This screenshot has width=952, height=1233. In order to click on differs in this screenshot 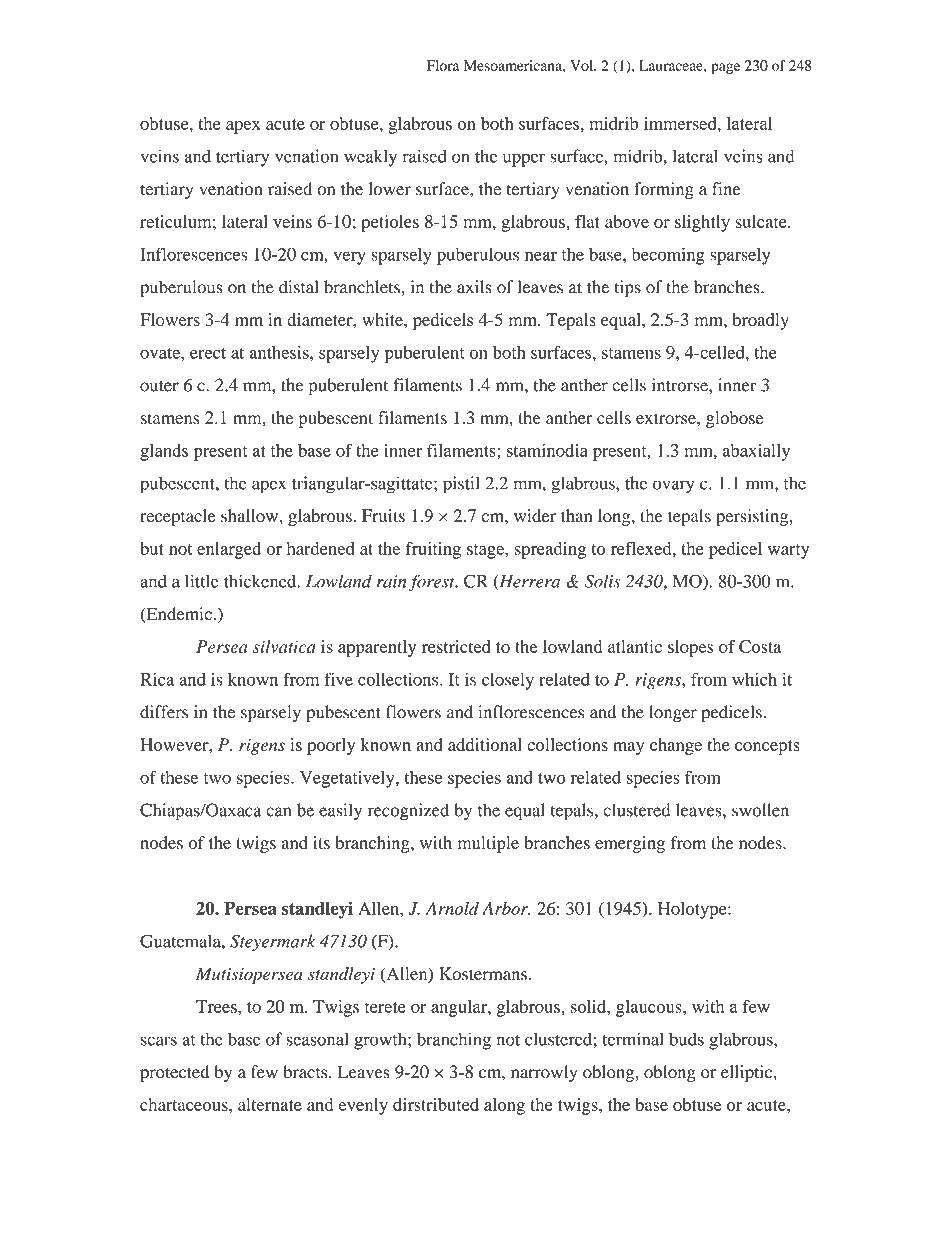, I will do `click(164, 712)`.
